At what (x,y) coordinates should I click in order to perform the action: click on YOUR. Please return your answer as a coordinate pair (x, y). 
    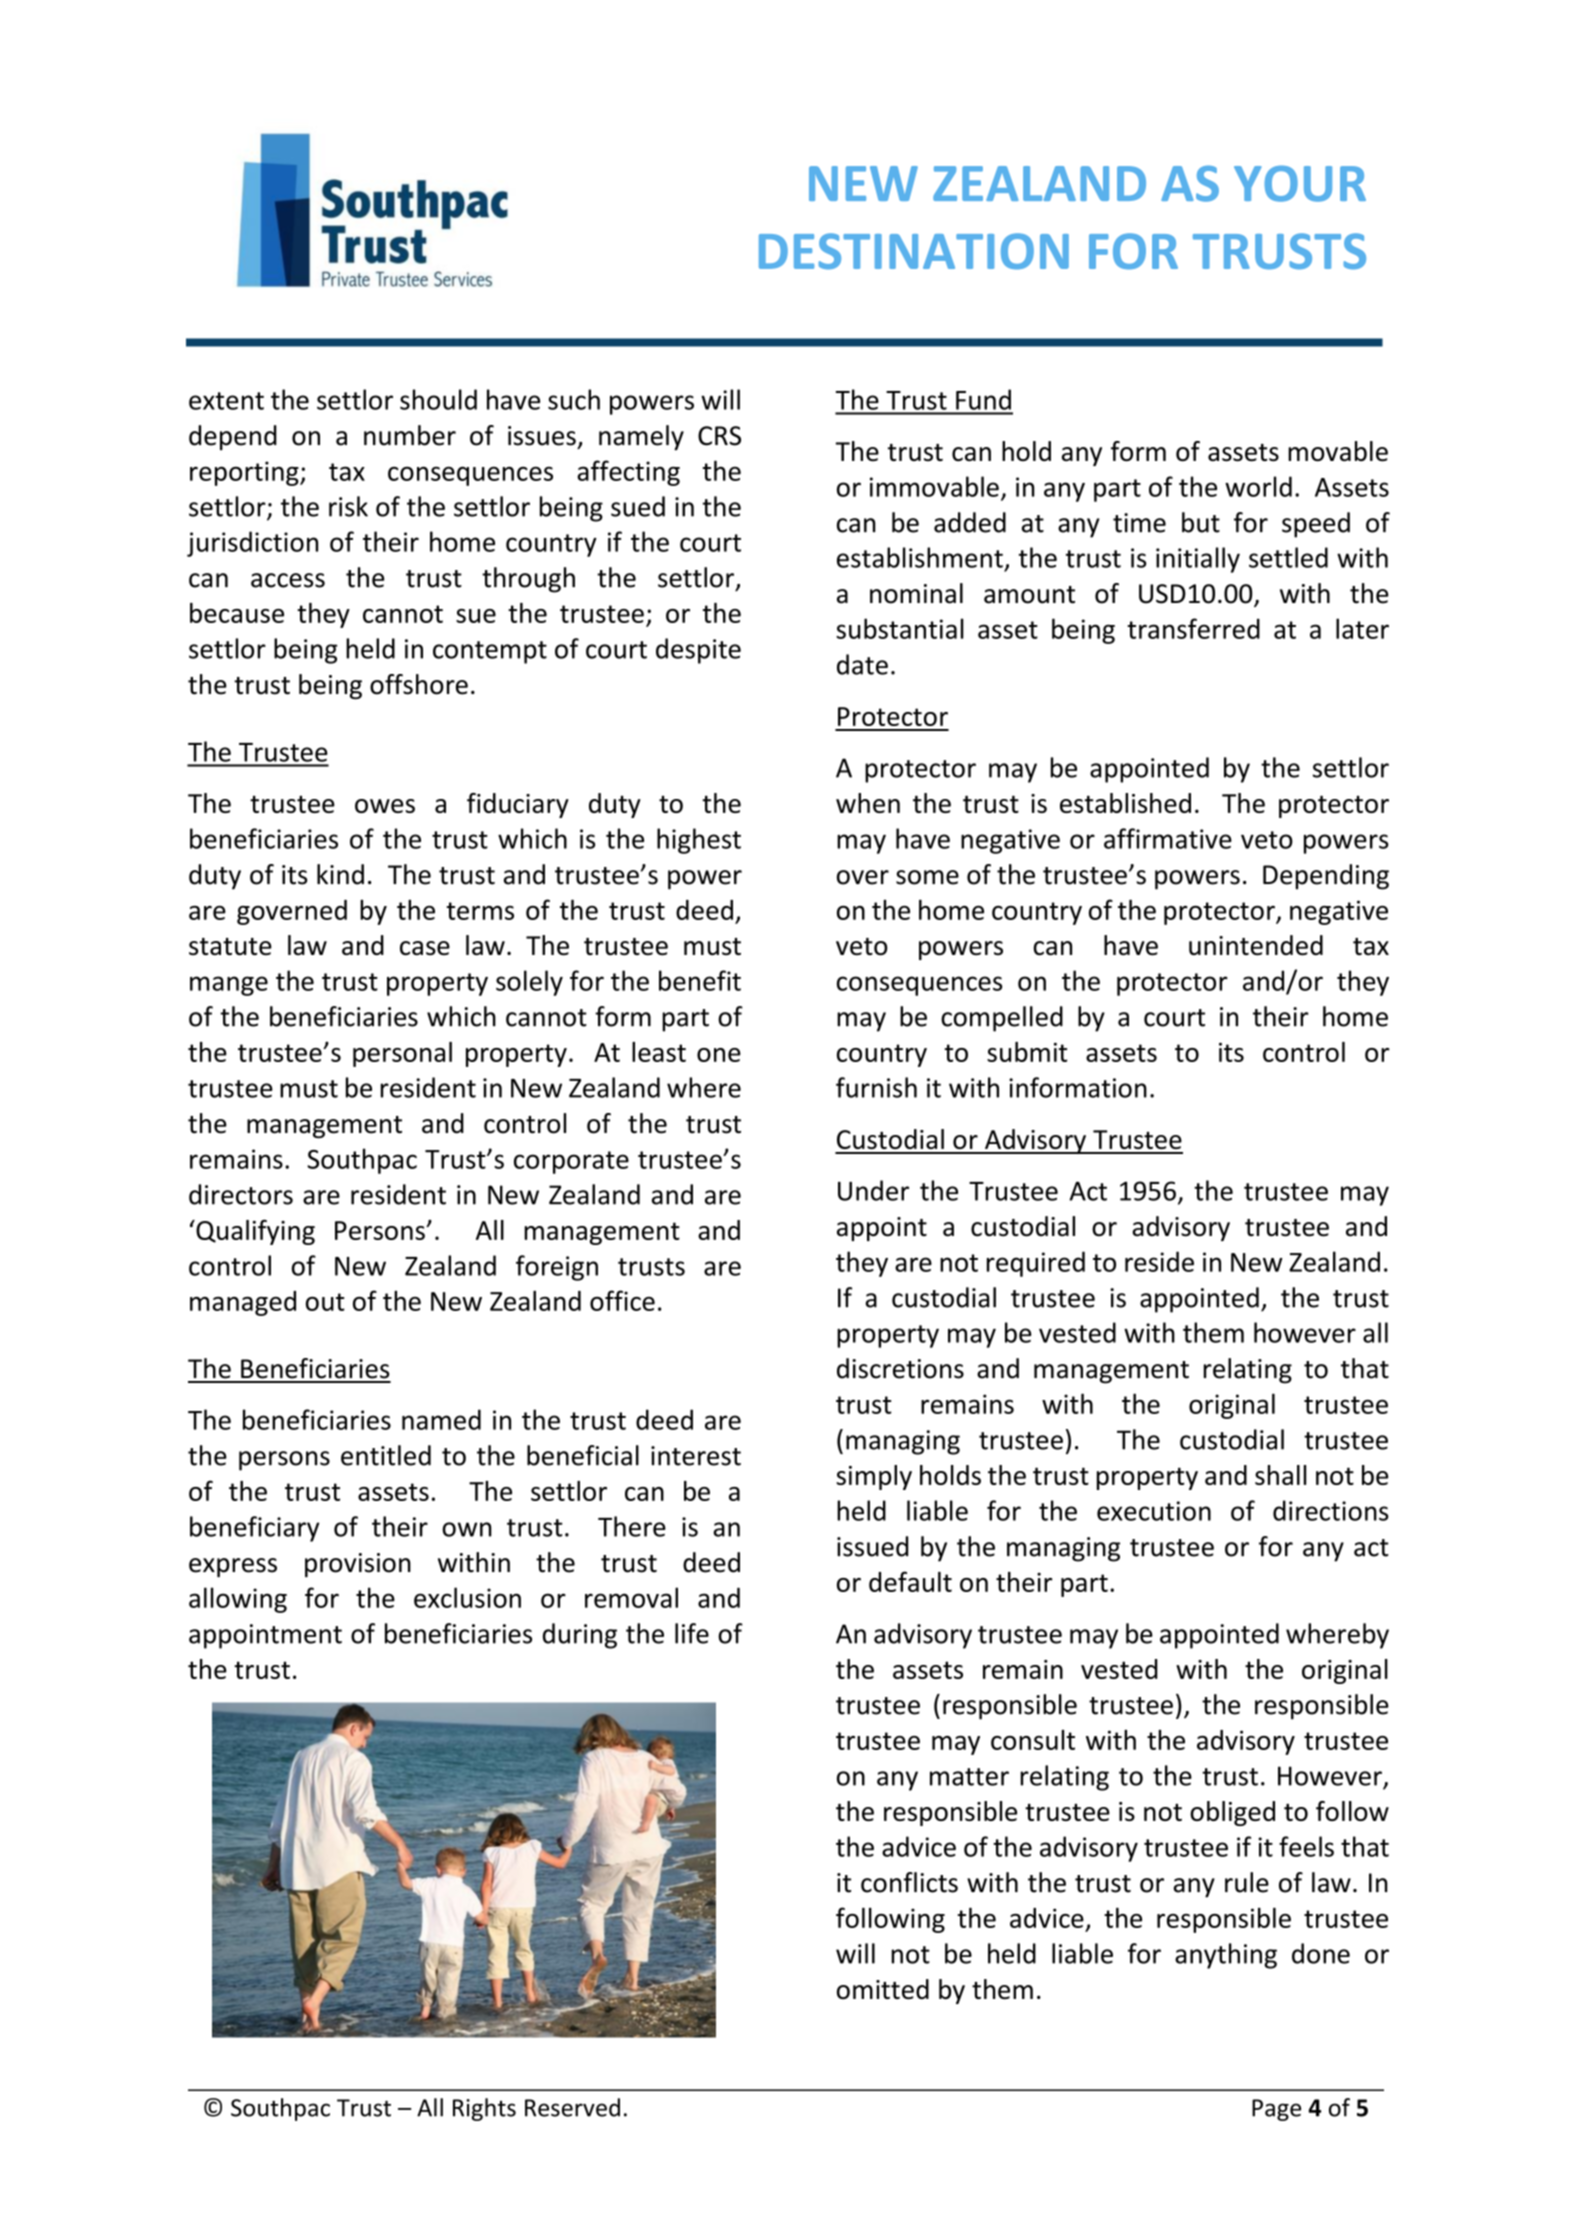
    Looking at the image, I should click on (1300, 183).
